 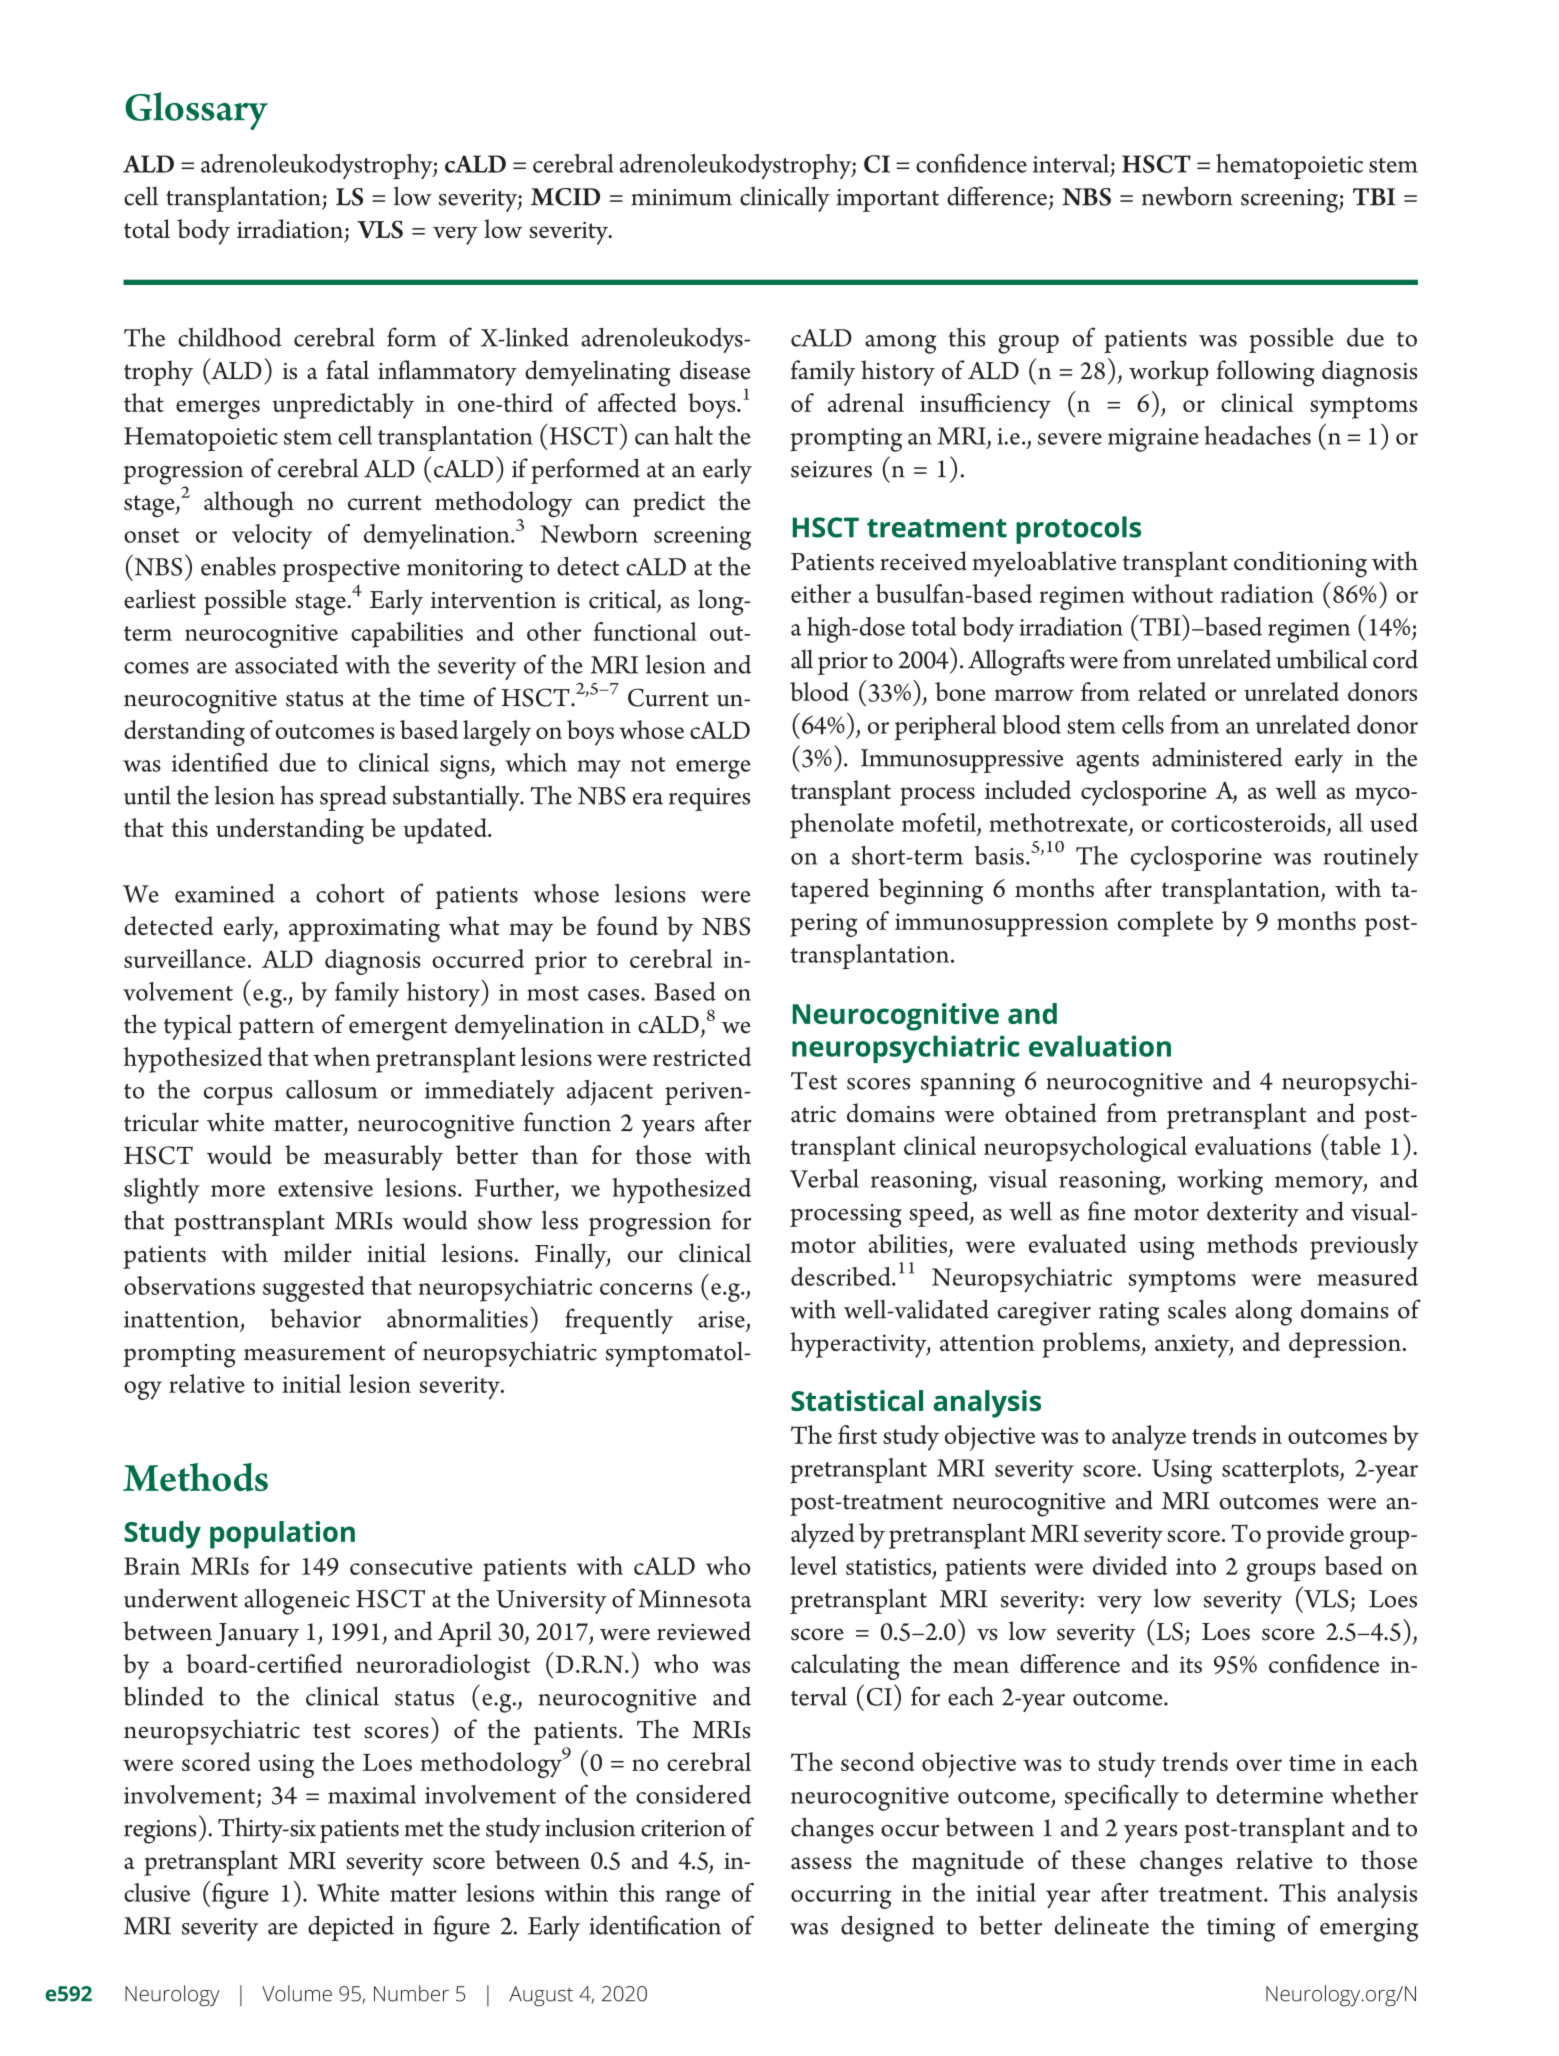 What do you see at coordinates (1217, 757) in the document?
I see `administered` at bounding box center [1217, 757].
